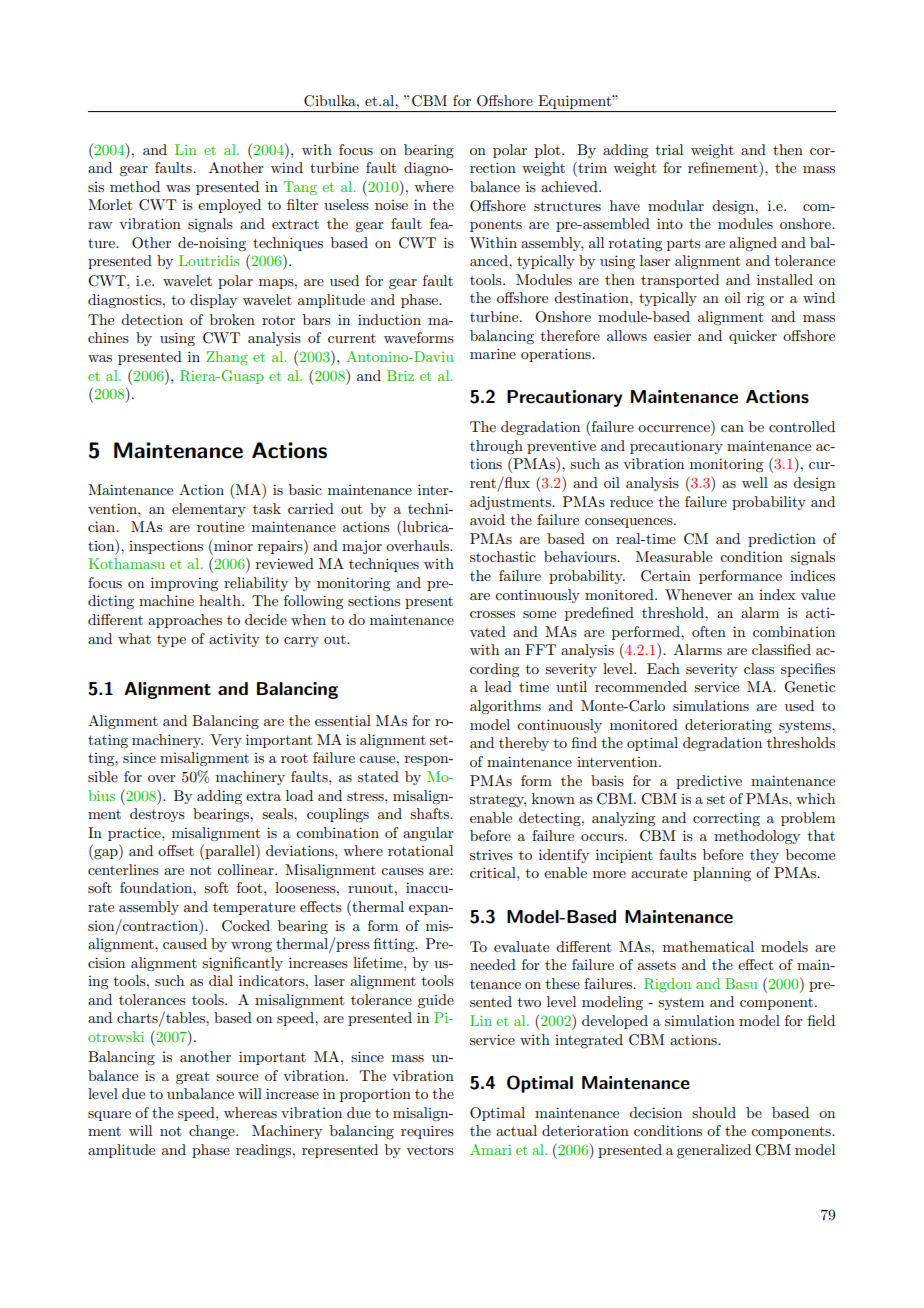 The image size is (924, 1308). I want to click on modular, so click(676, 205).
